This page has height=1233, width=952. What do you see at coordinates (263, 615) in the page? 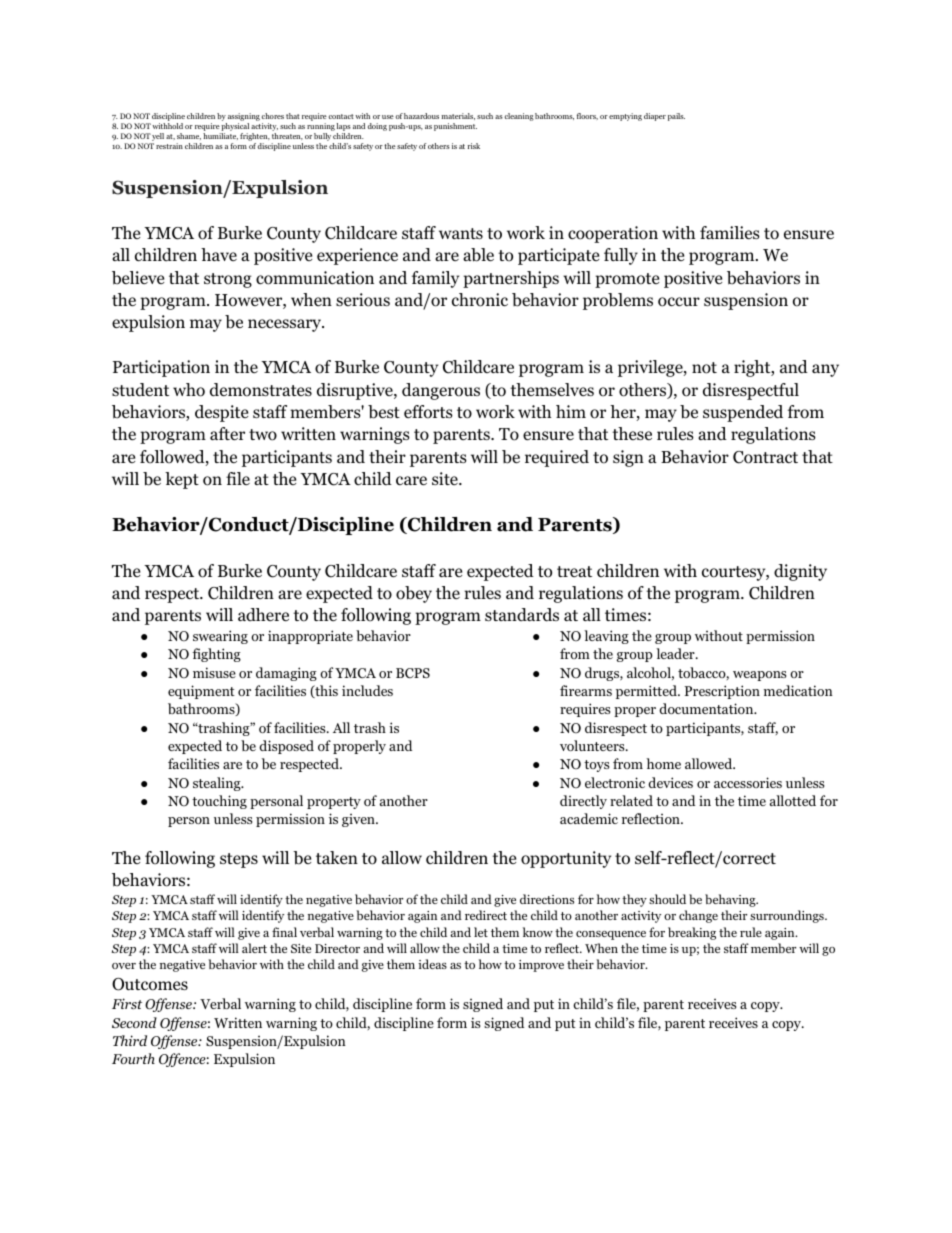
I see `adhere` at bounding box center [263, 615].
